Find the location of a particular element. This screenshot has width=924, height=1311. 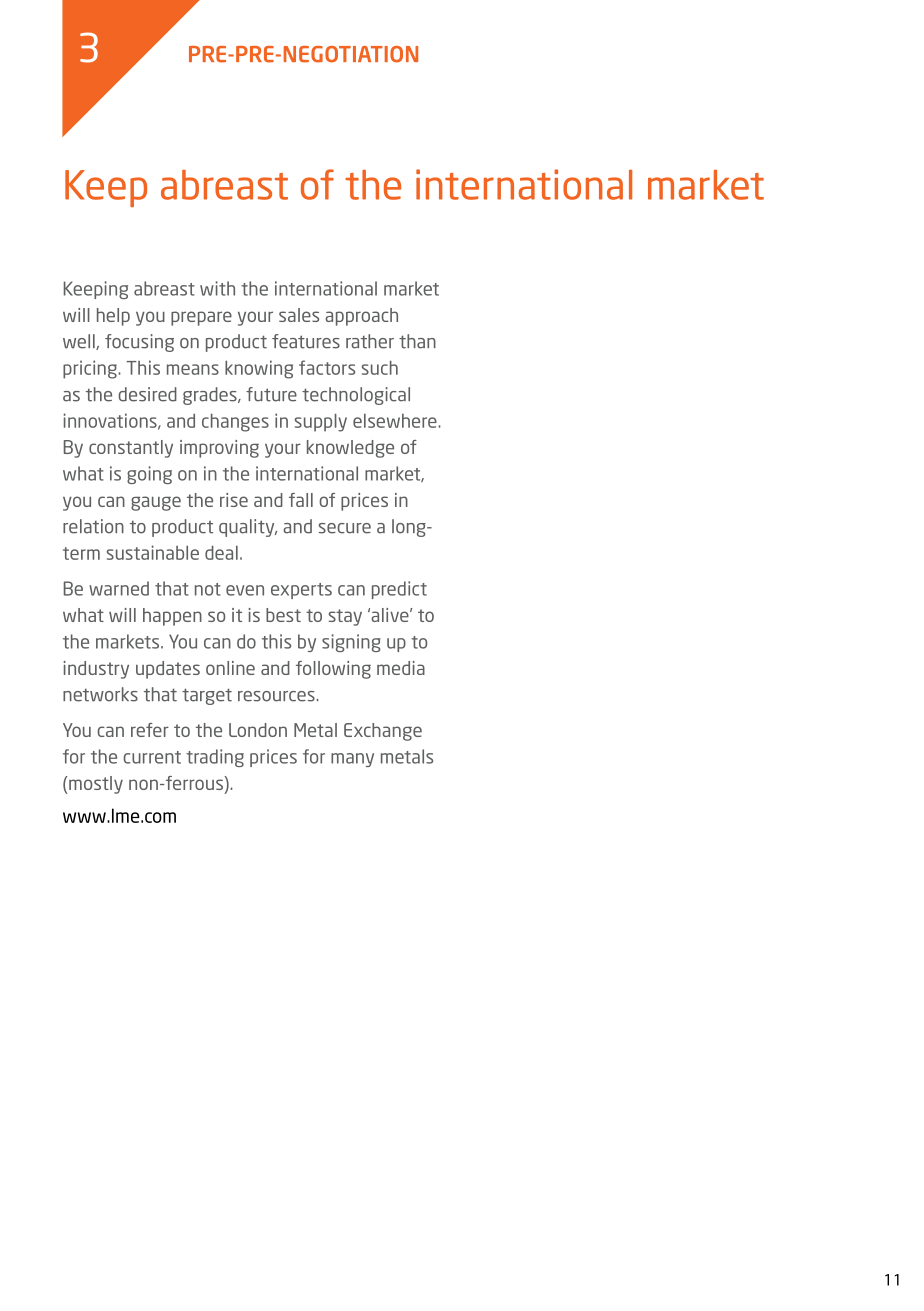

with is located at coordinates (217, 288).
